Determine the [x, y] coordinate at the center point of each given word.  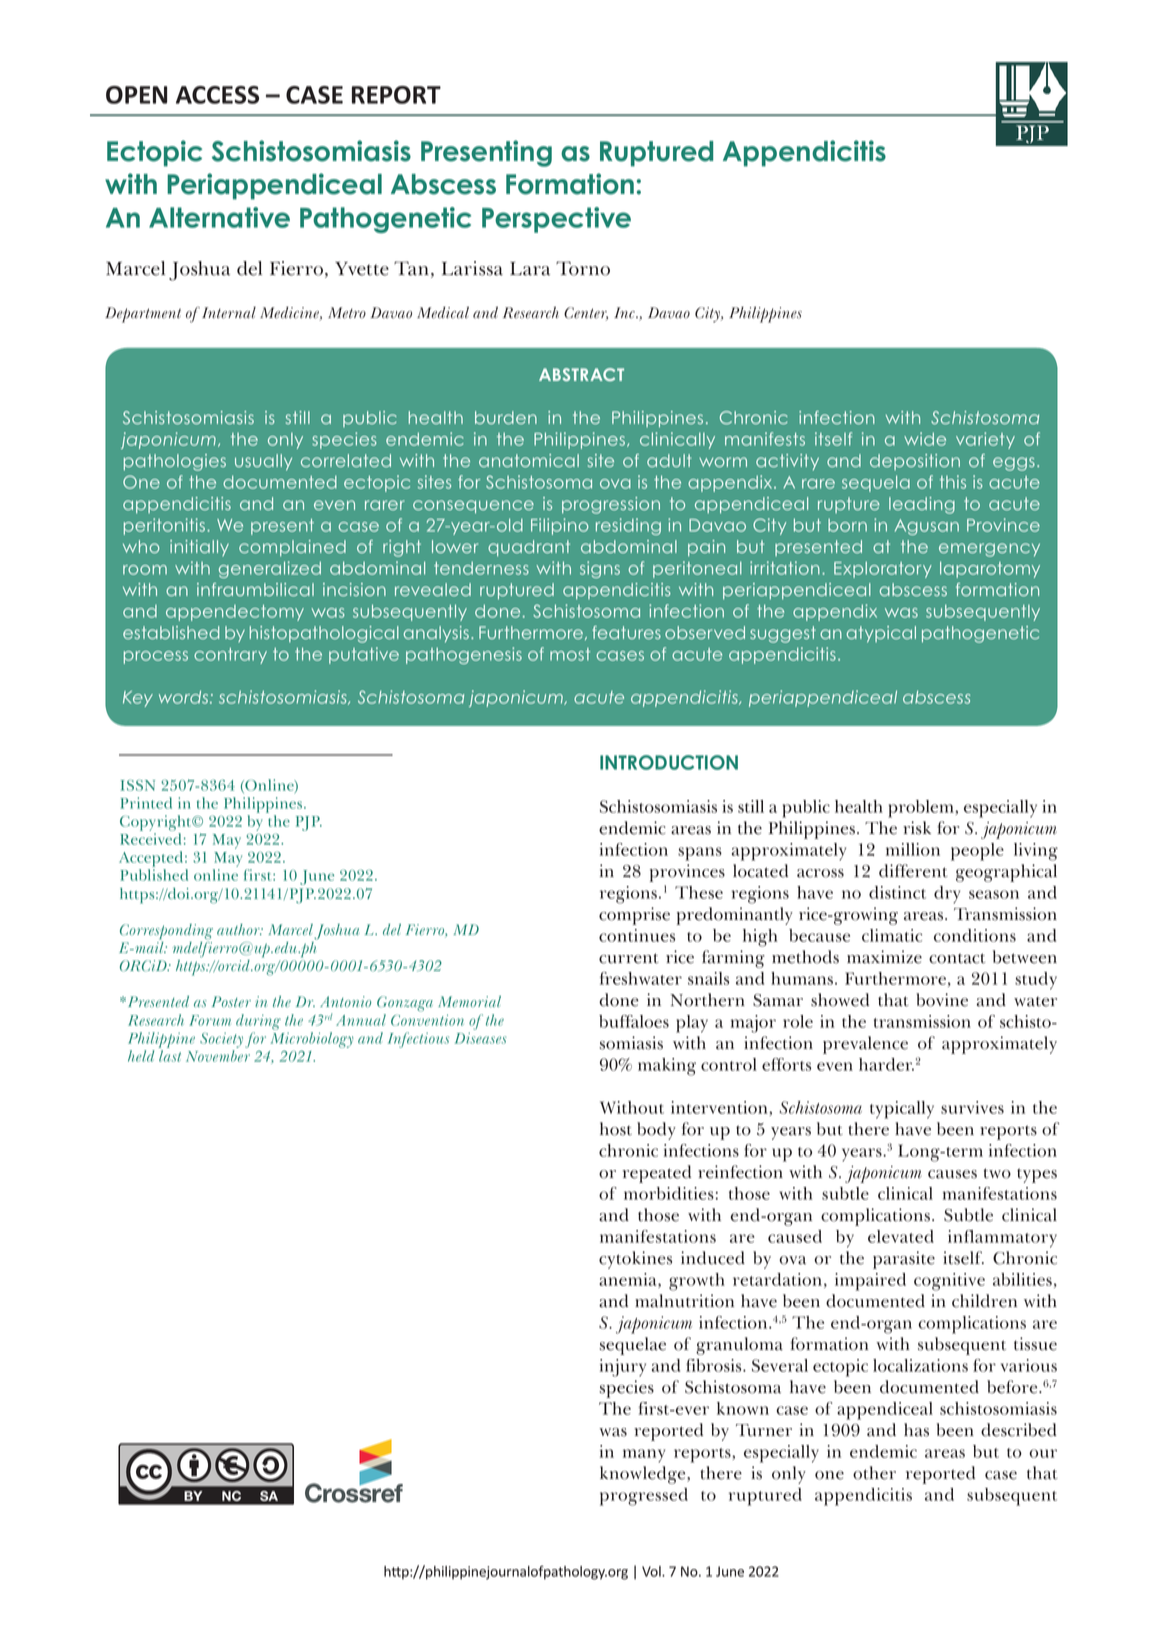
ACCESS [217, 95]
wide [925, 439]
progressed [644, 1497]
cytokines [635, 1260]
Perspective [556, 220]
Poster [231, 1001]
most [570, 654]
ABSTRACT [581, 374]
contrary [230, 656]
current [629, 958]
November [218, 1056]
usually [263, 462]
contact [957, 958]
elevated [901, 1236]
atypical [881, 634]
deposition [915, 462]
